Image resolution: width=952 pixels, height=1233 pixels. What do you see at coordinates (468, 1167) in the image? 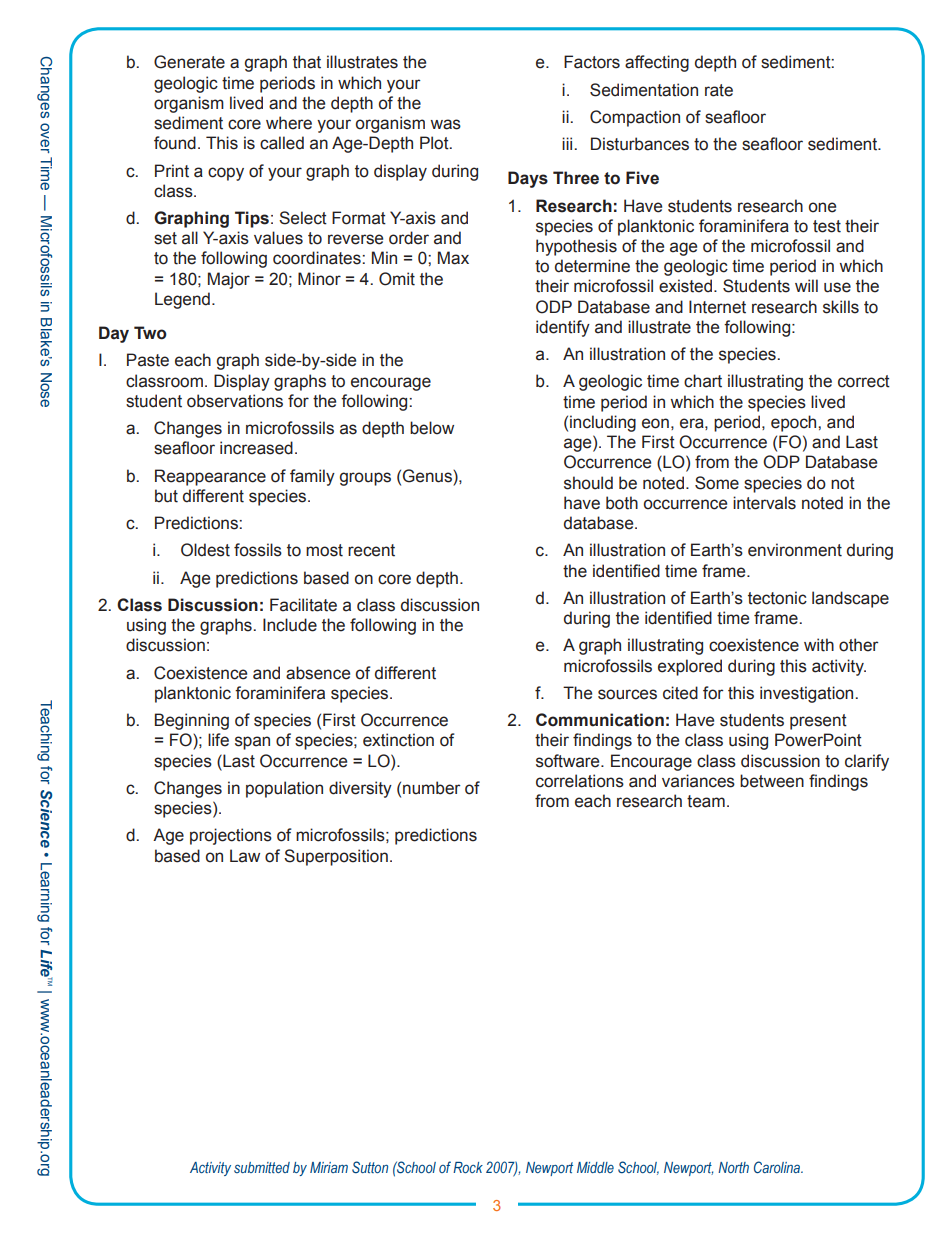
I see `Rock` at bounding box center [468, 1167].
